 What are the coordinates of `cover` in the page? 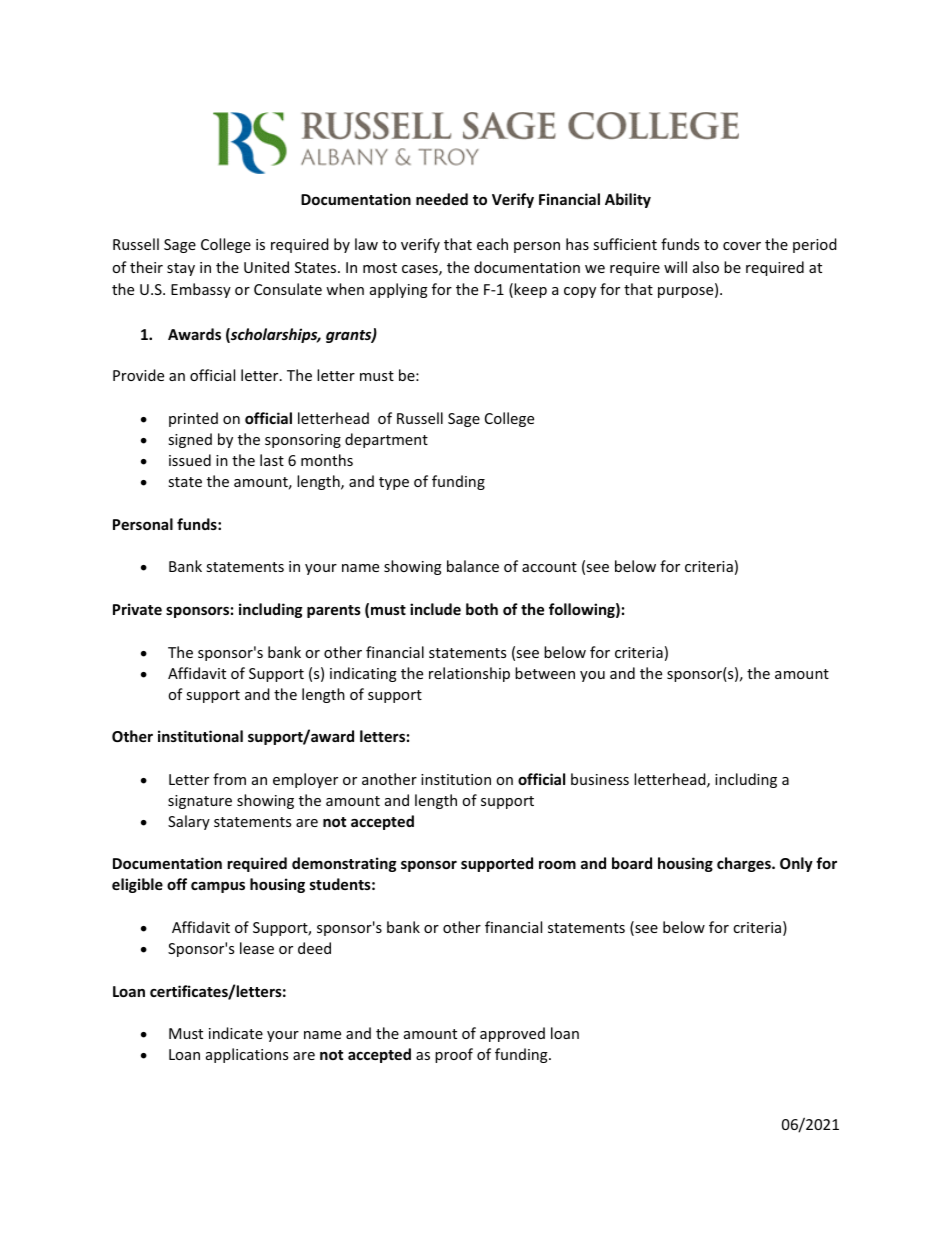 It's located at (742, 246).
